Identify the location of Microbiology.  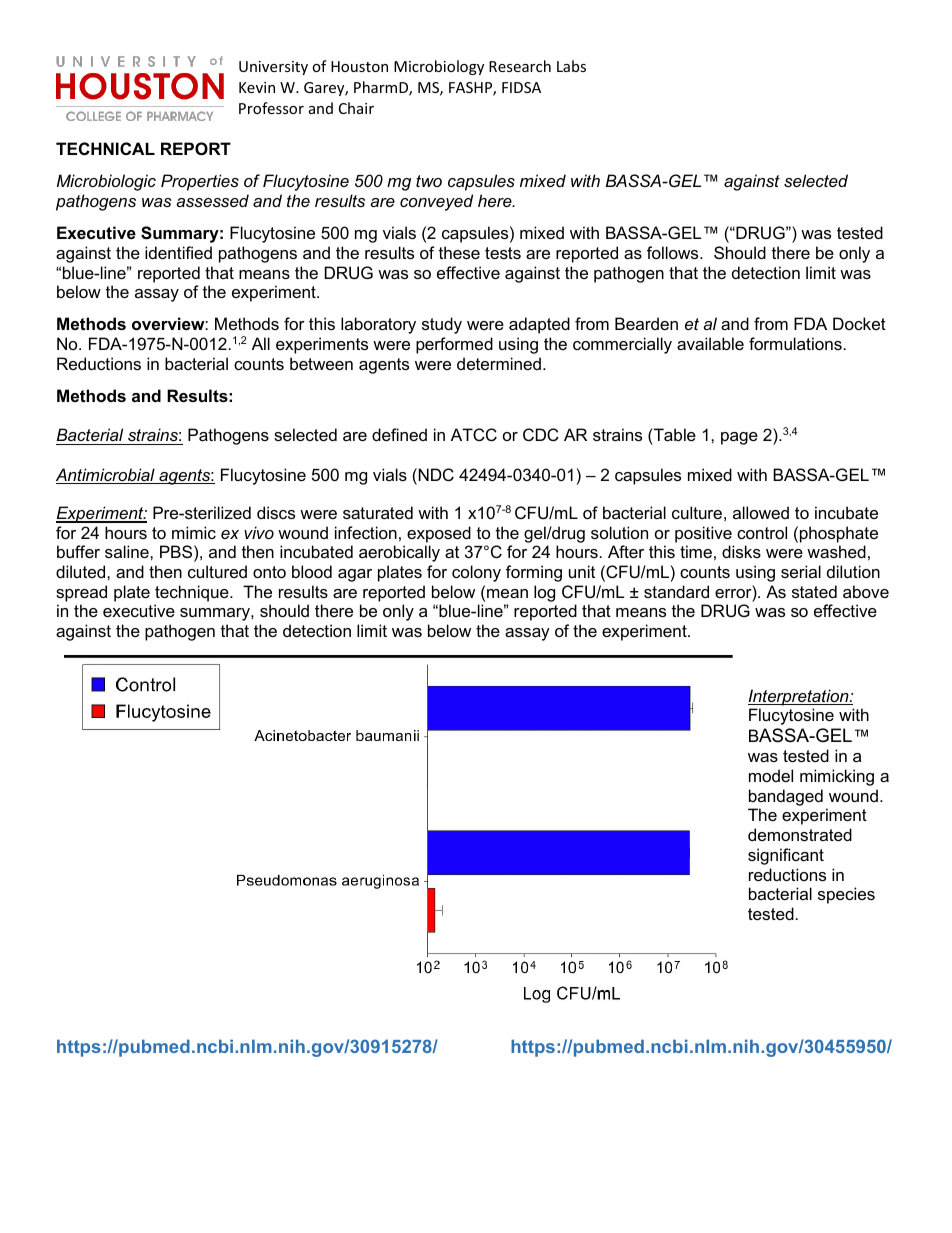
(439, 67).
